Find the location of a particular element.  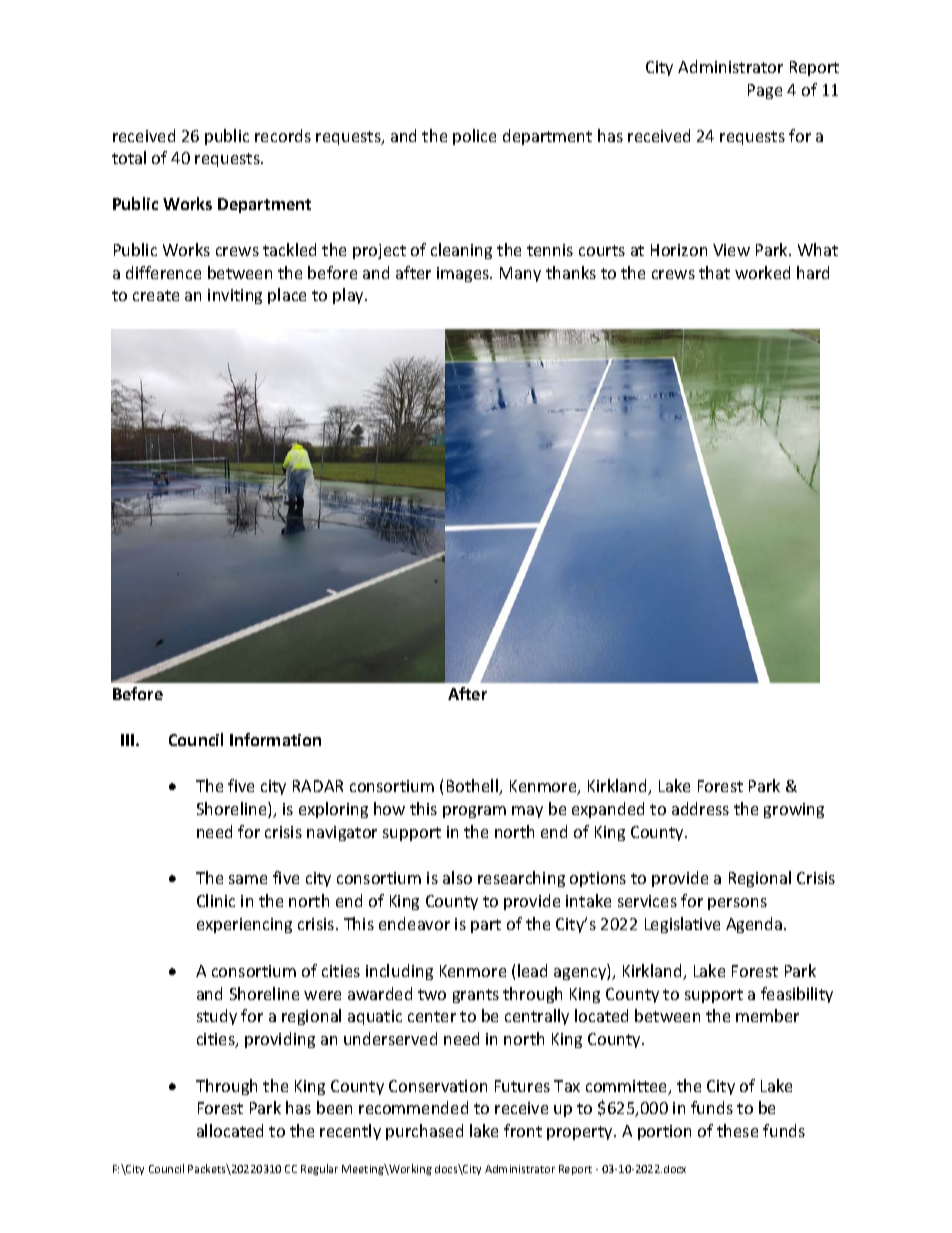

Information is located at coordinates (275, 739).
